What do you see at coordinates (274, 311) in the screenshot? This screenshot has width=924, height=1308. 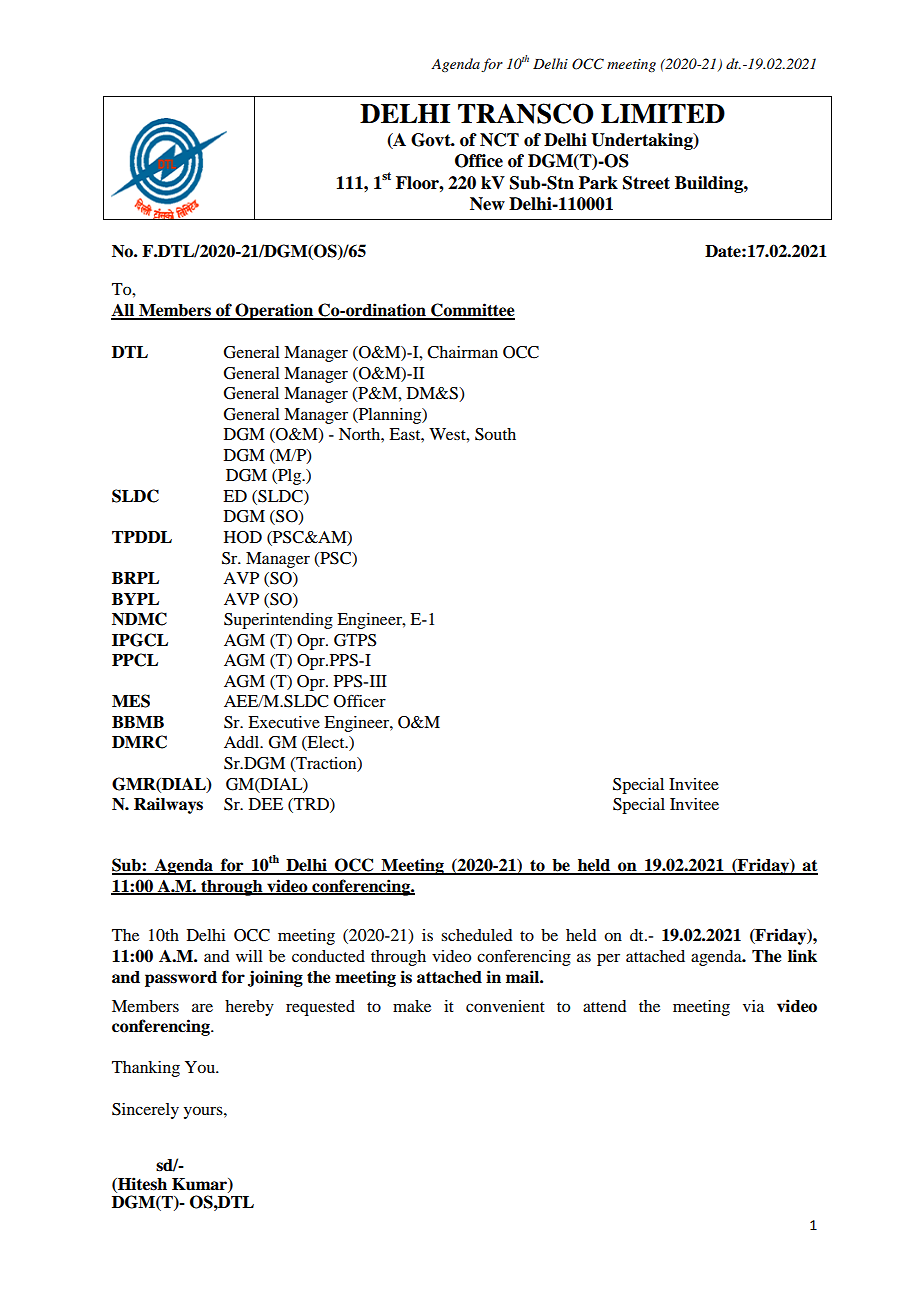 I see `Operation` at bounding box center [274, 311].
